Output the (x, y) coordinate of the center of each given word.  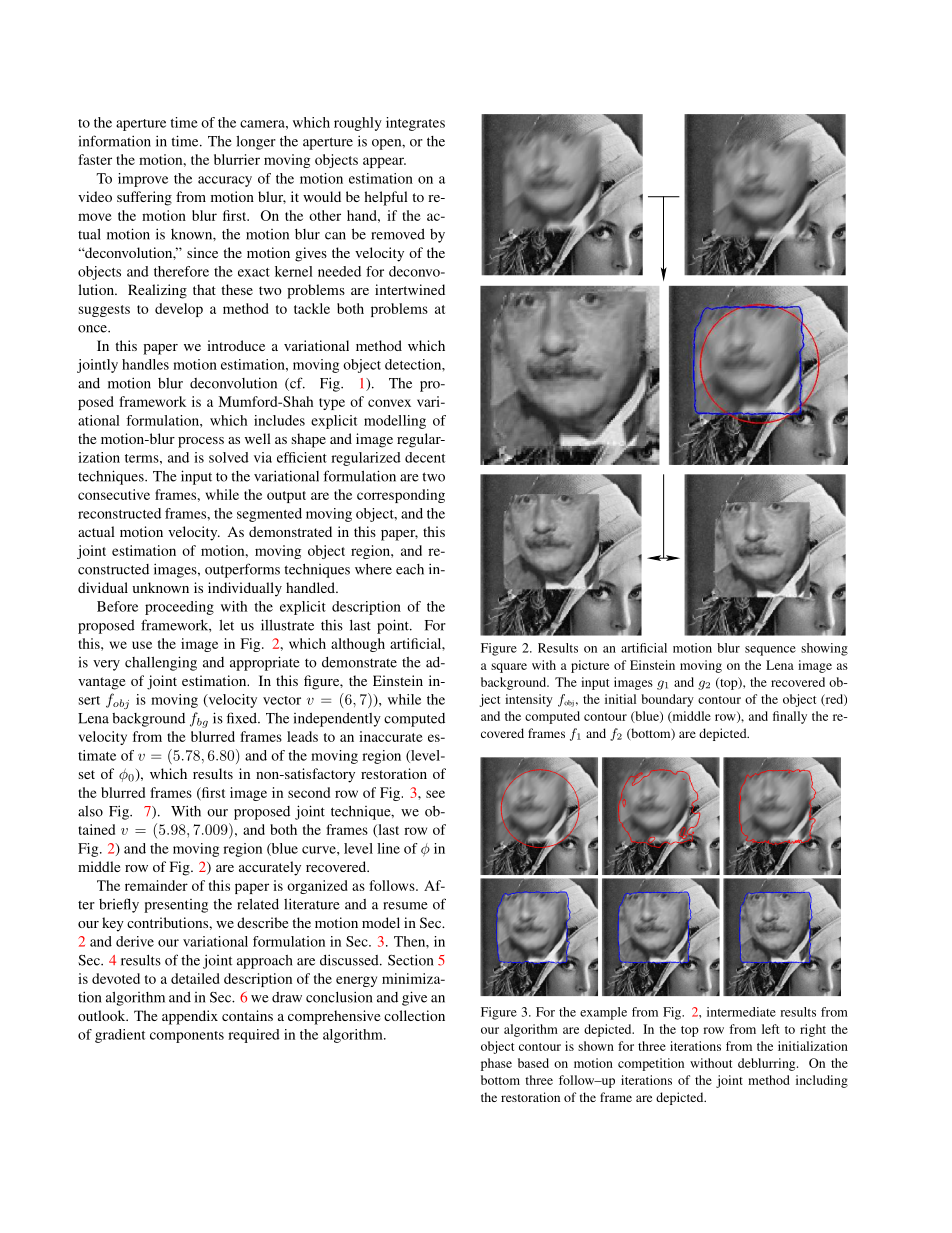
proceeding (179, 608)
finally (790, 717)
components (187, 1037)
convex (389, 403)
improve (143, 180)
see (435, 794)
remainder (156, 885)
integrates (415, 124)
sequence (770, 651)
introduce (236, 345)
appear (384, 162)
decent (425, 457)
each (410, 569)
